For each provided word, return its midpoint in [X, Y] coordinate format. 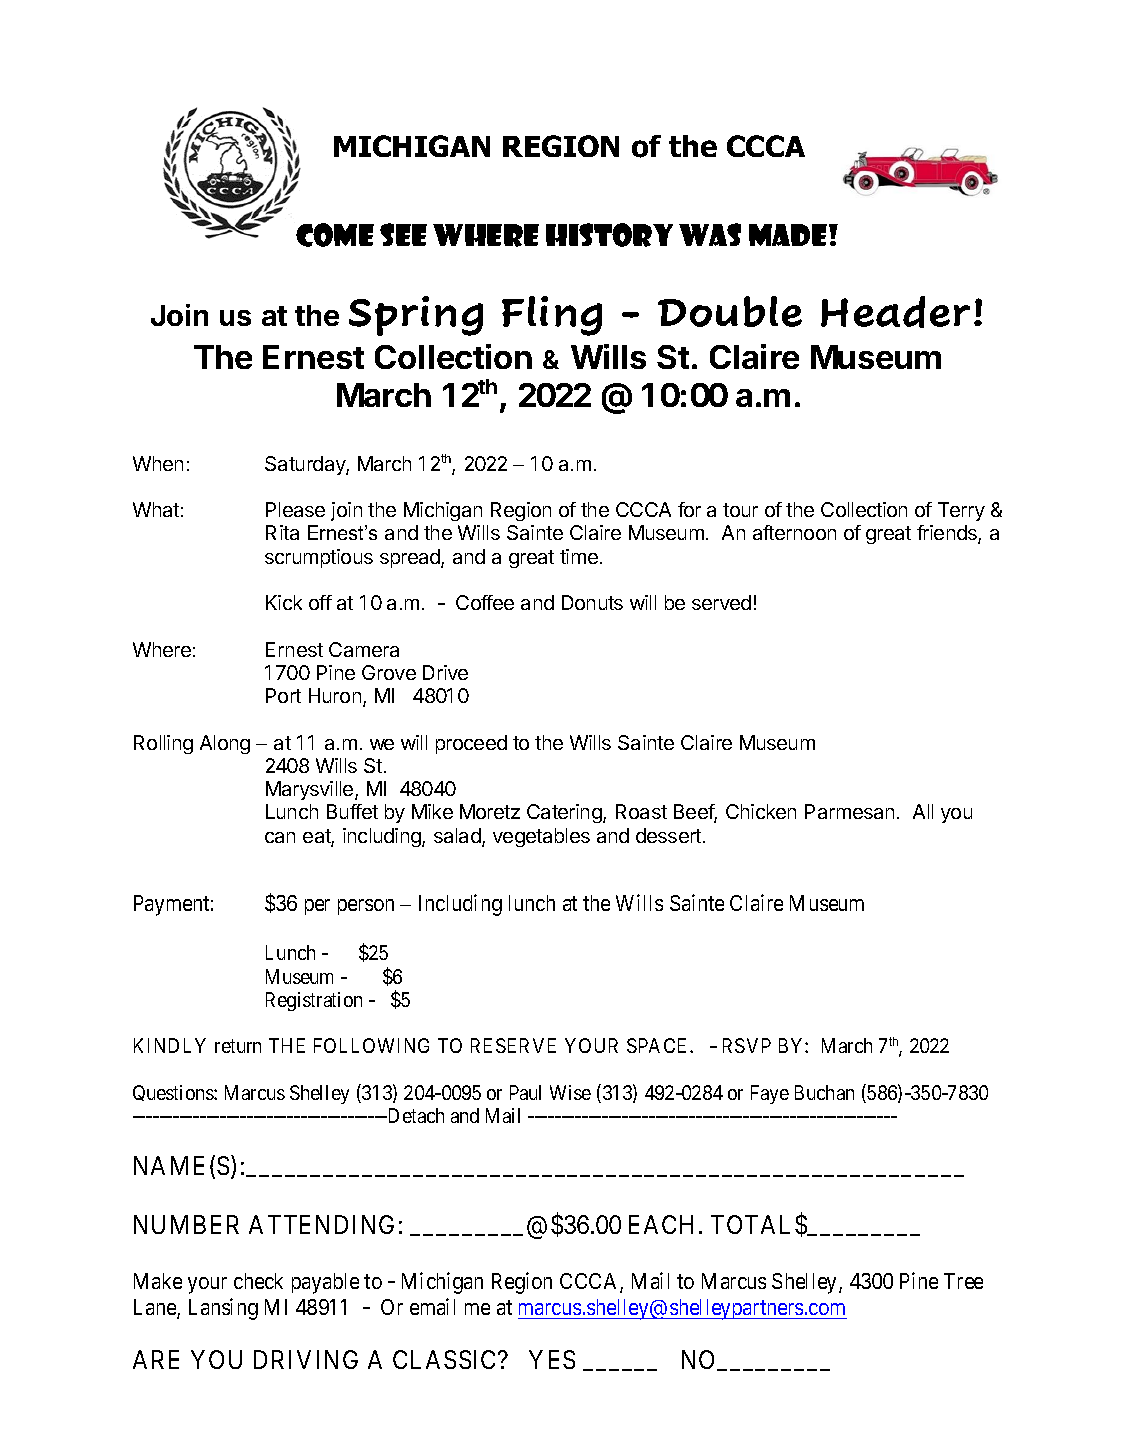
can [280, 837]
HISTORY [609, 235]
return [238, 1046]
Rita [282, 532]
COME [335, 235]
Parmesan [849, 811]
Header [895, 312]
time [579, 556]
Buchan [824, 1092]
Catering [565, 813]
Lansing [223, 1309]
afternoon [794, 532]
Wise [570, 1092]
